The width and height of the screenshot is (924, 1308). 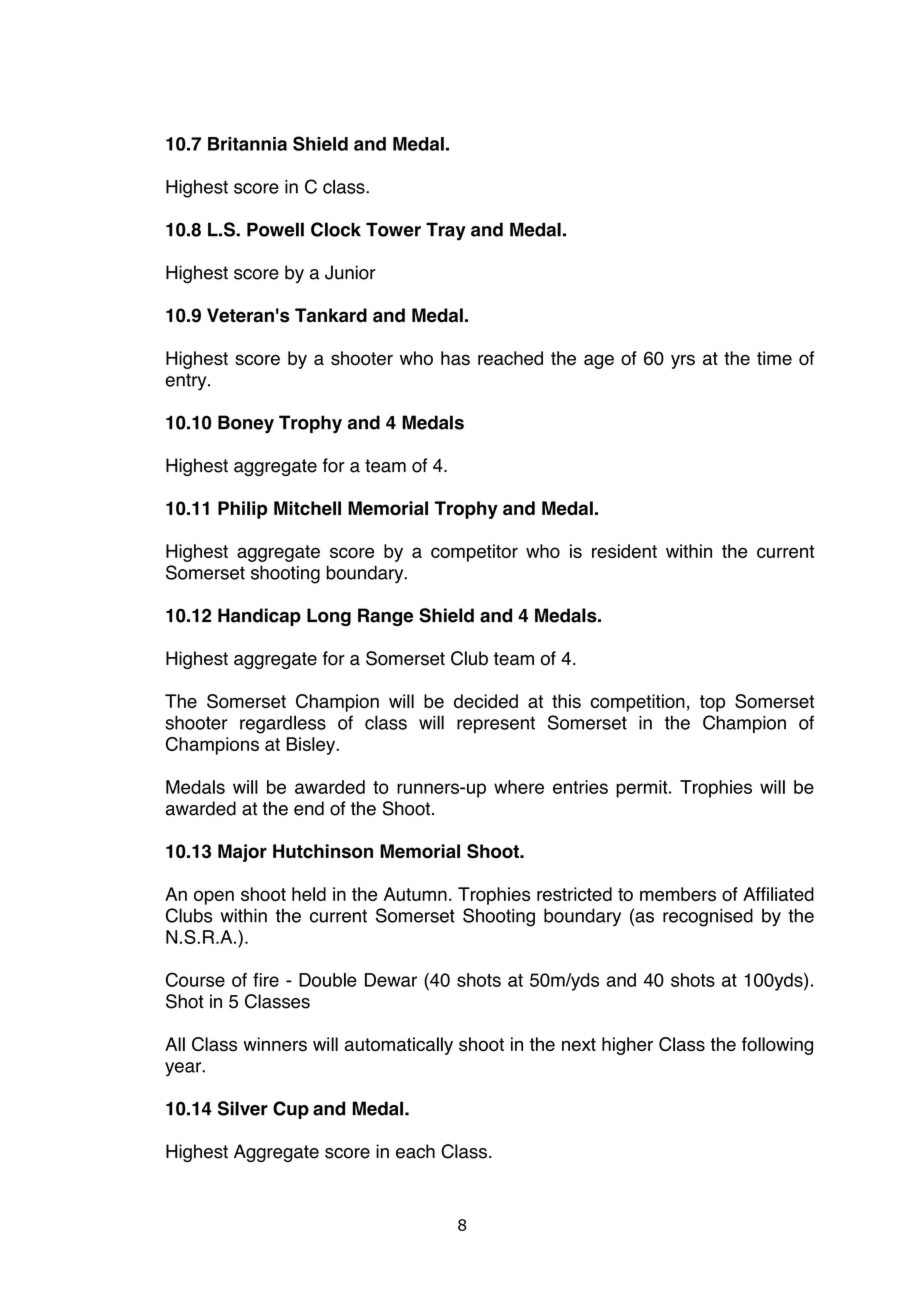 What do you see at coordinates (243, 1108) in the screenshot?
I see `Silver` at bounding box center [243, 1108].
